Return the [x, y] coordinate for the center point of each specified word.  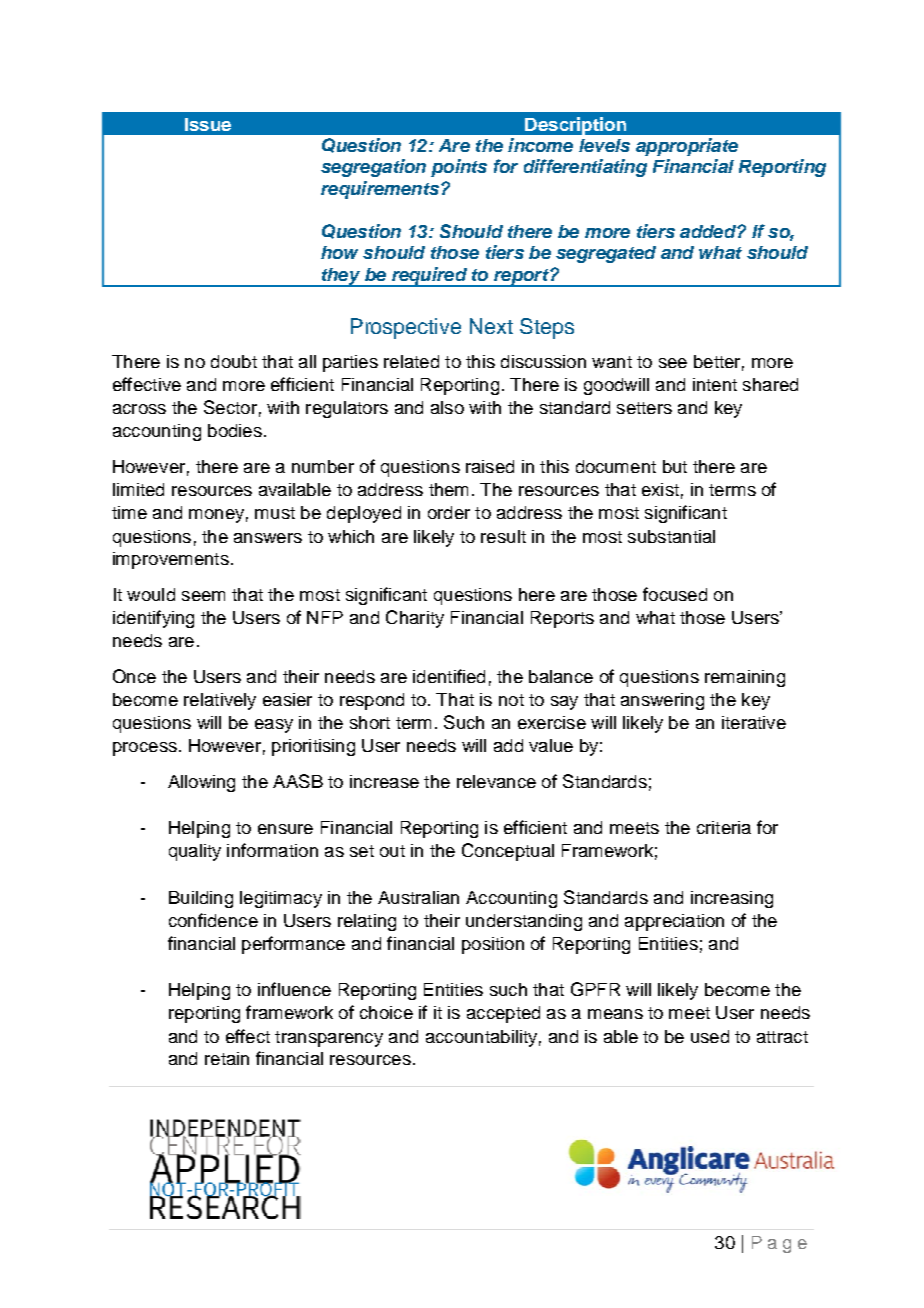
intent [715, 384]
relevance [496, 781]
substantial [671, 536]
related [411, 361]
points [459, 168]
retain [227, 1058]
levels [604, 145]
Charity [415, 619]
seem [203, 596]
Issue [208, 124]
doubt [234, 361]
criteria [724, 827]
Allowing [201, 783]
